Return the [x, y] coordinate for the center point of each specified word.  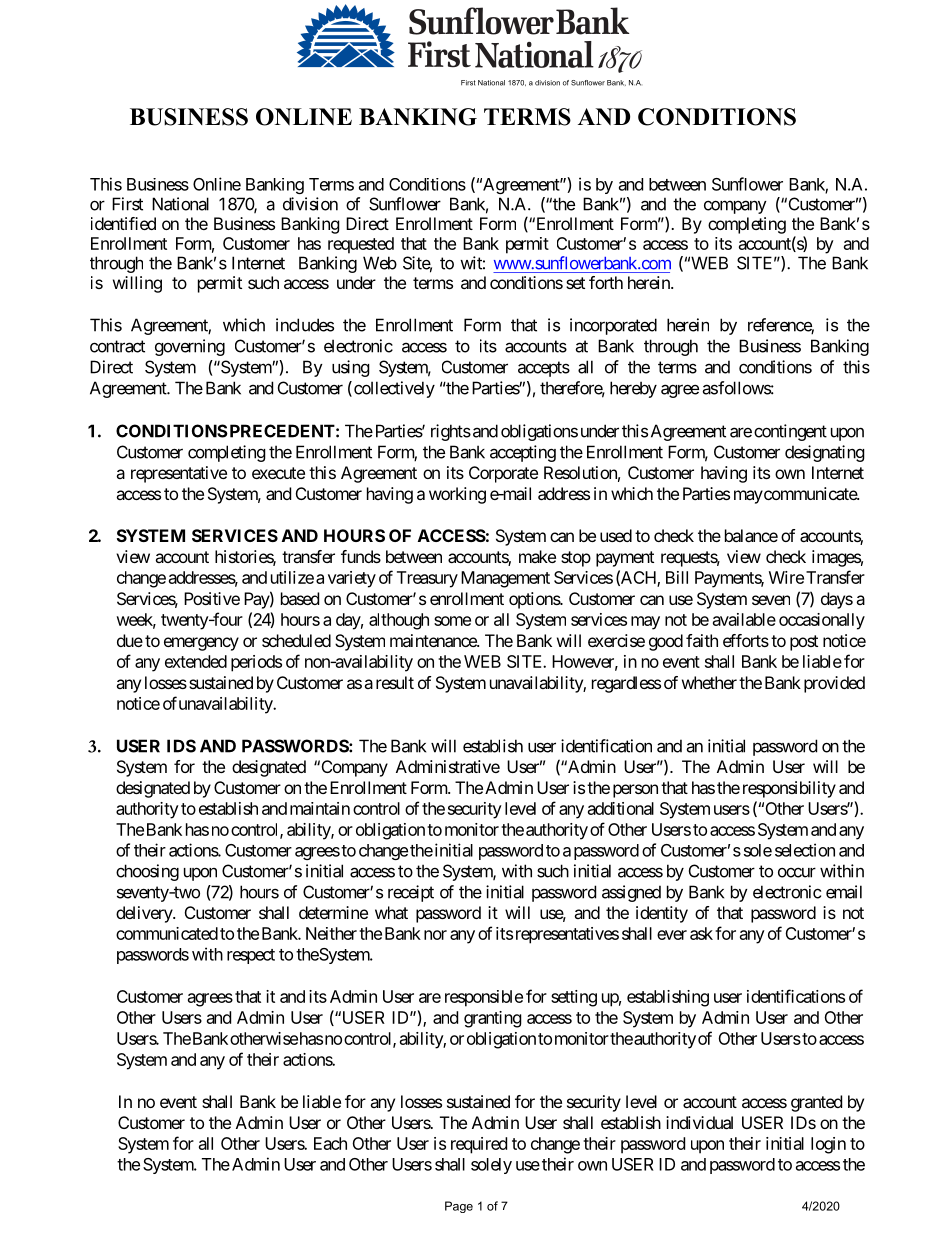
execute [278, 473]
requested [361, 245]
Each [330, 1143]
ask [701, 933]
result [395, 682]
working [457, 495]
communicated [167, 933]
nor [435, 935]
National [180, 204]
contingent [790, 432]
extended [196, 661]
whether [709, 682]
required [479, 1145]
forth [606, 282]
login [828, 1145]
